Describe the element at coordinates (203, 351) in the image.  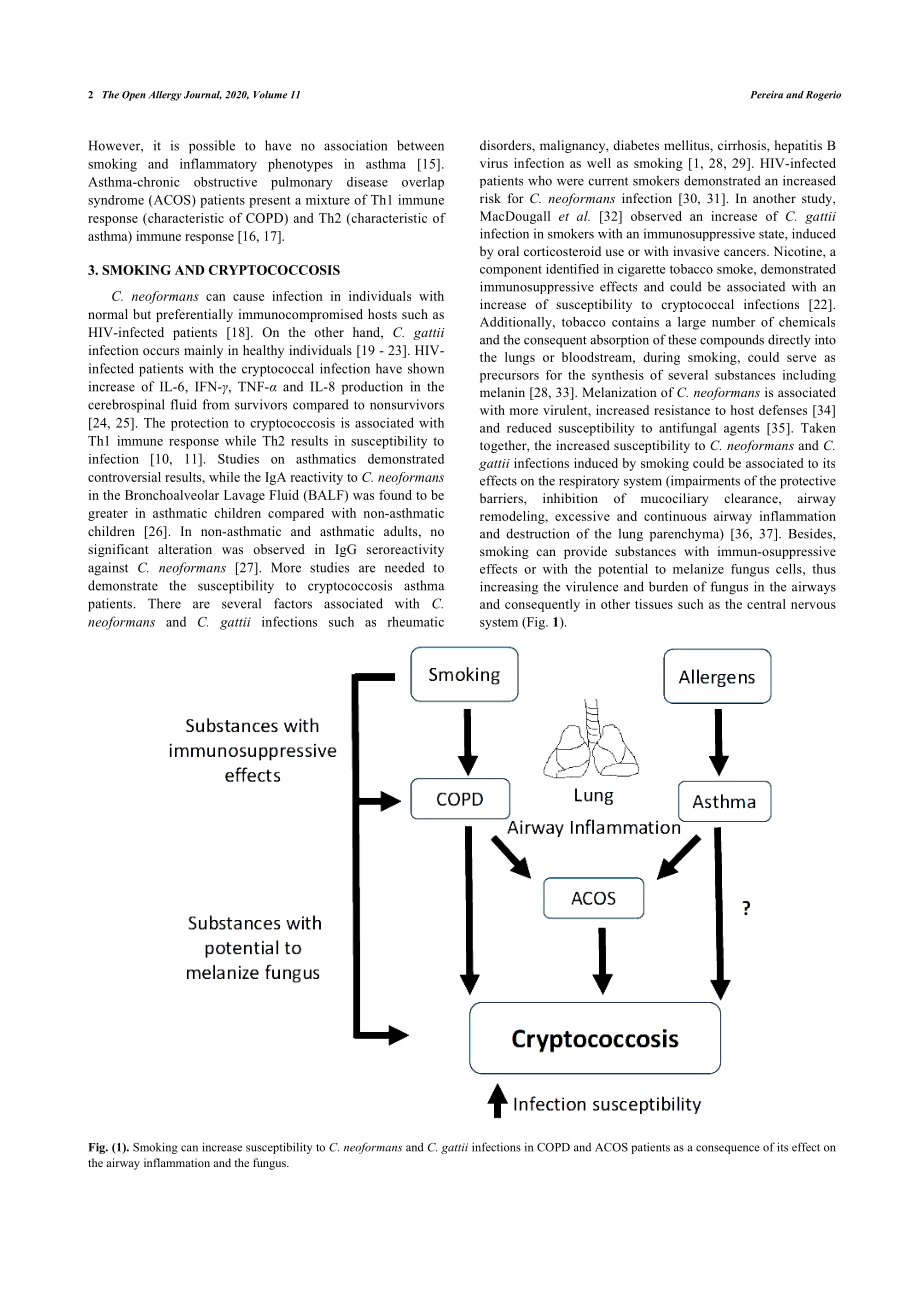
I see `mainly` at that location.
